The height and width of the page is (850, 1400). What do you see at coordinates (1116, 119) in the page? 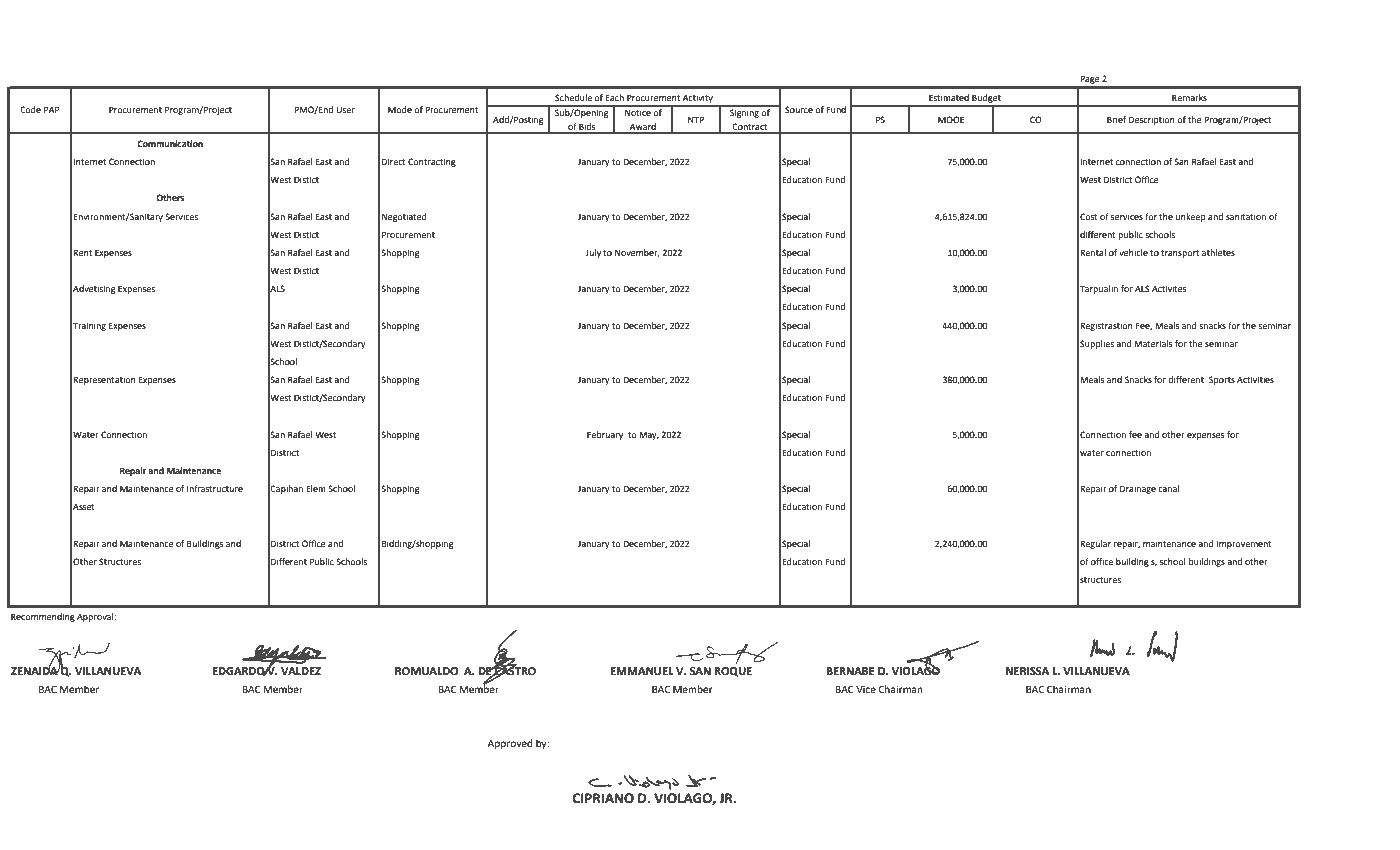
I see `Brief` at bounding box center [1116, 119].
